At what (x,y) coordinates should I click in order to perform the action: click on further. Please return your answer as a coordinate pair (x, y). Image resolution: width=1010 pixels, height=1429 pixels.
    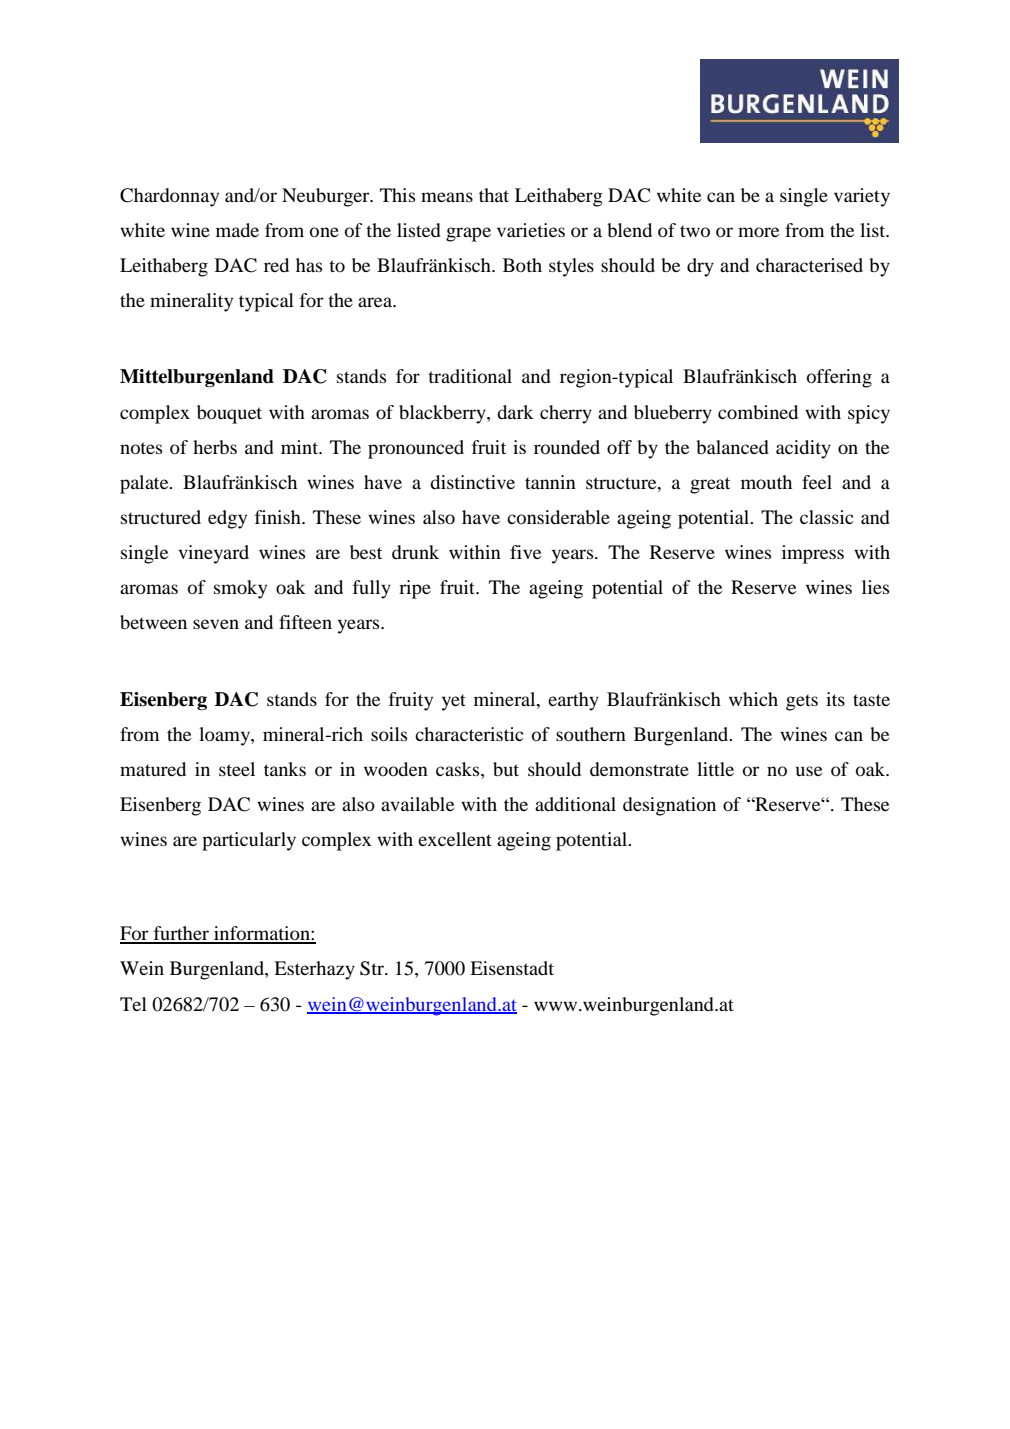
    Looking at the image, I should click on (181, 934).
